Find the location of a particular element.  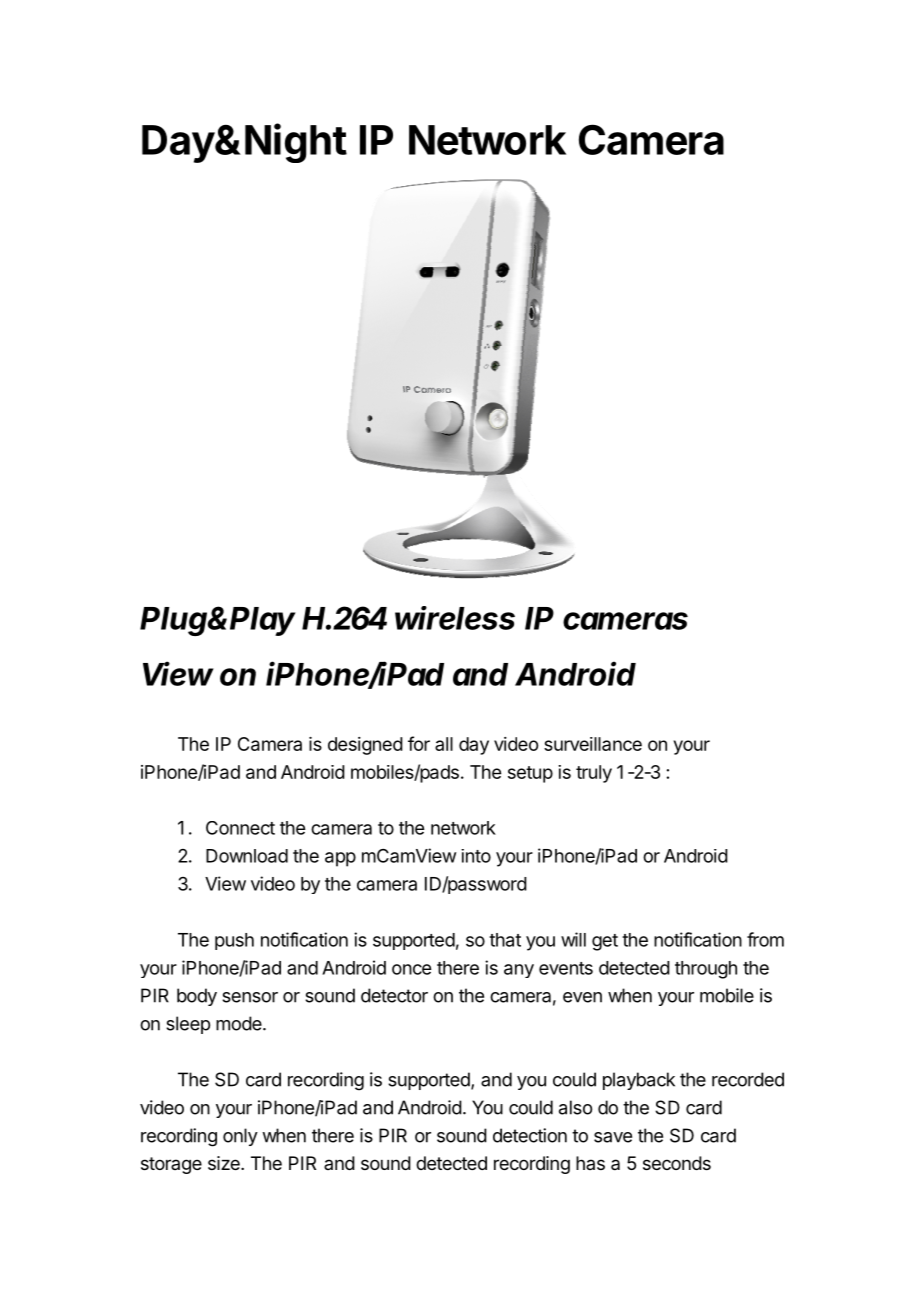

surveillance is located at coordinates (593, 744).
